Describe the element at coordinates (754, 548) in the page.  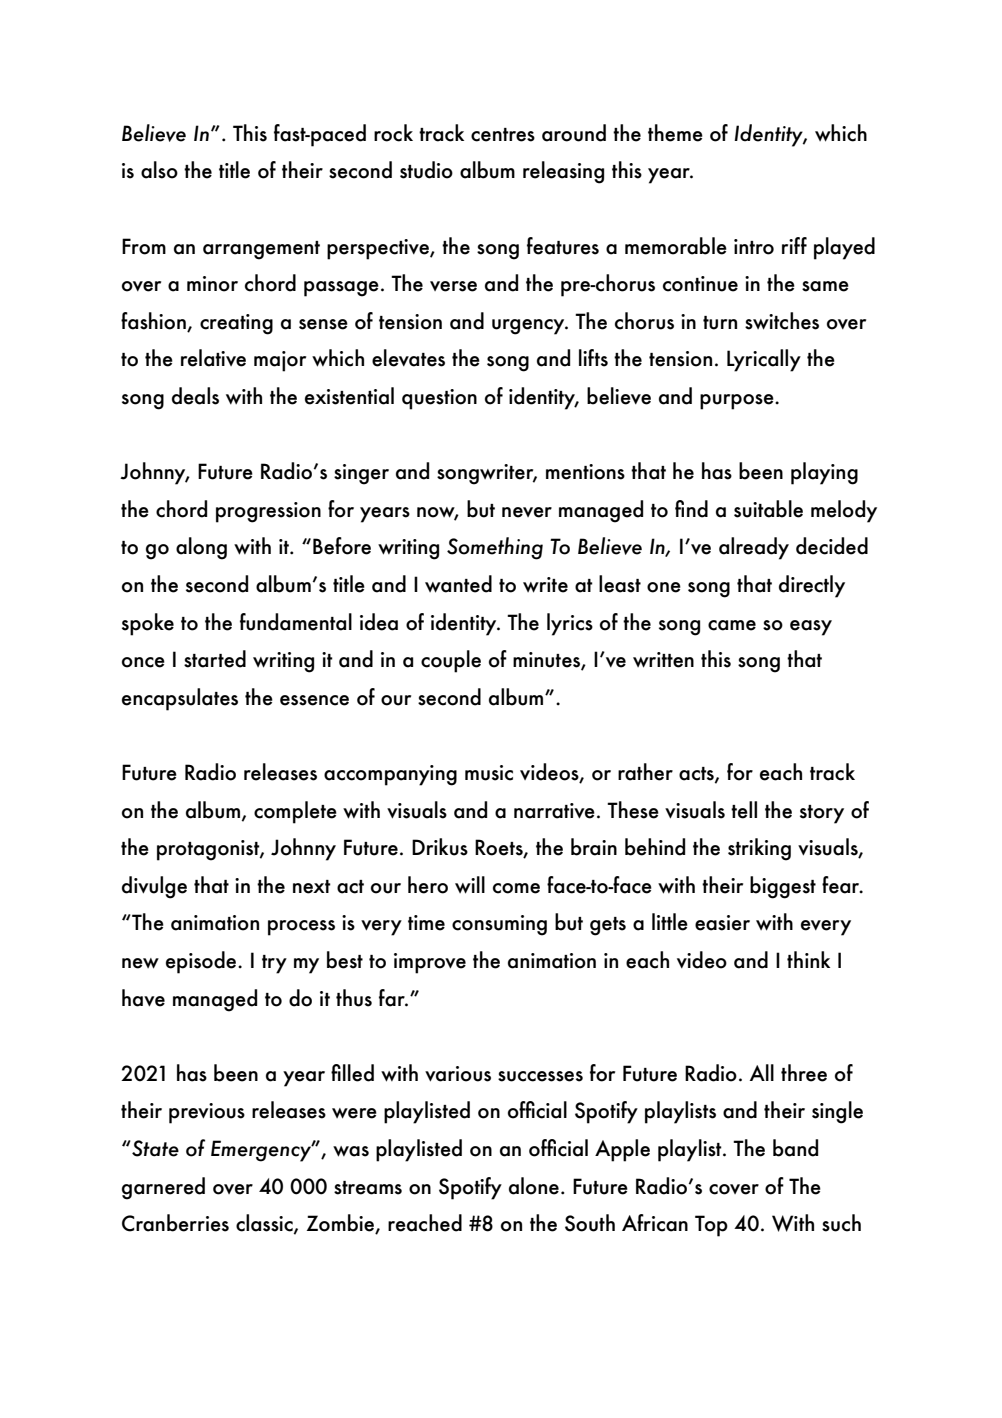
I see `already` at that location.
